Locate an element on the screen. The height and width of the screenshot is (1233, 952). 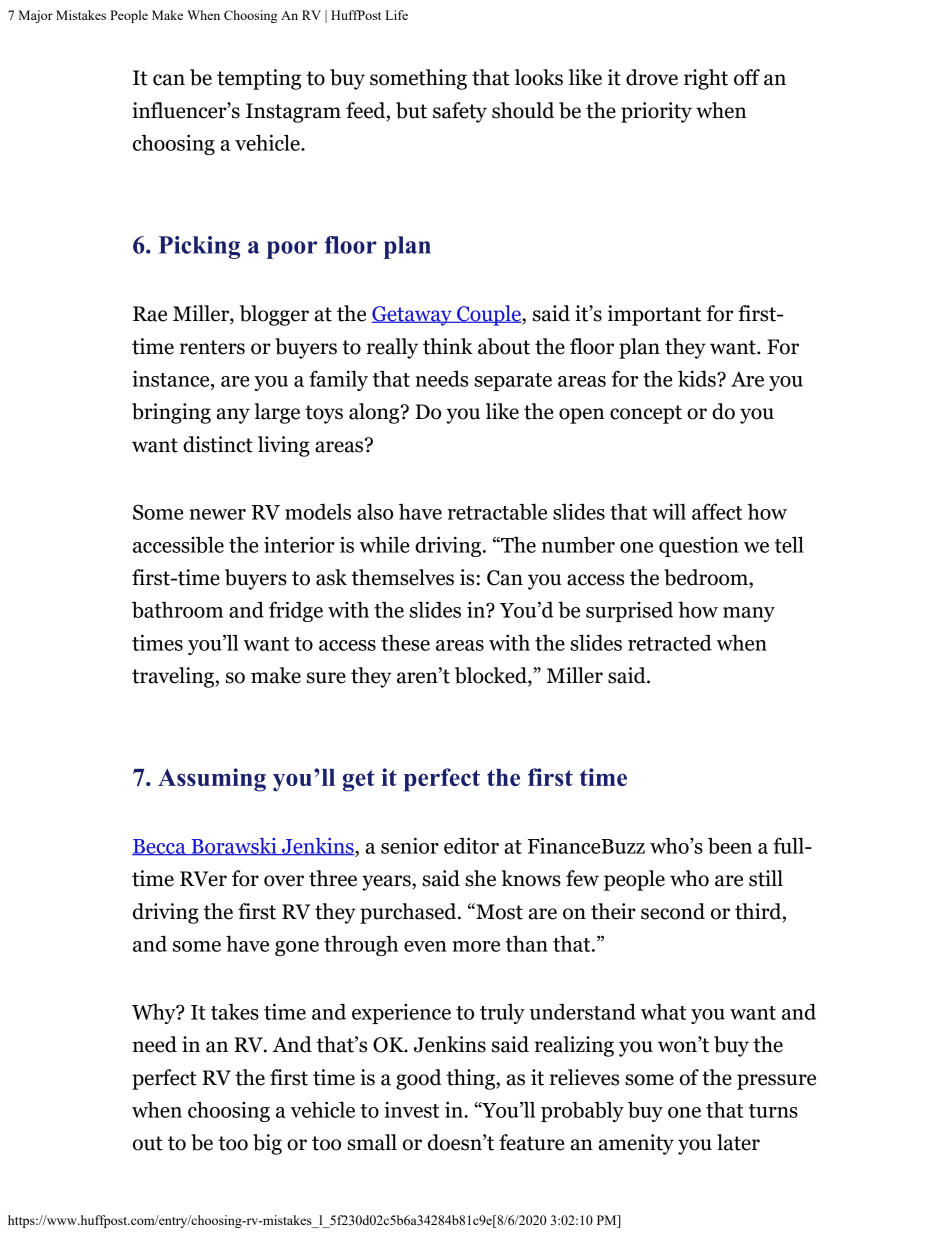
Life is located at coordinates (396, 15).
